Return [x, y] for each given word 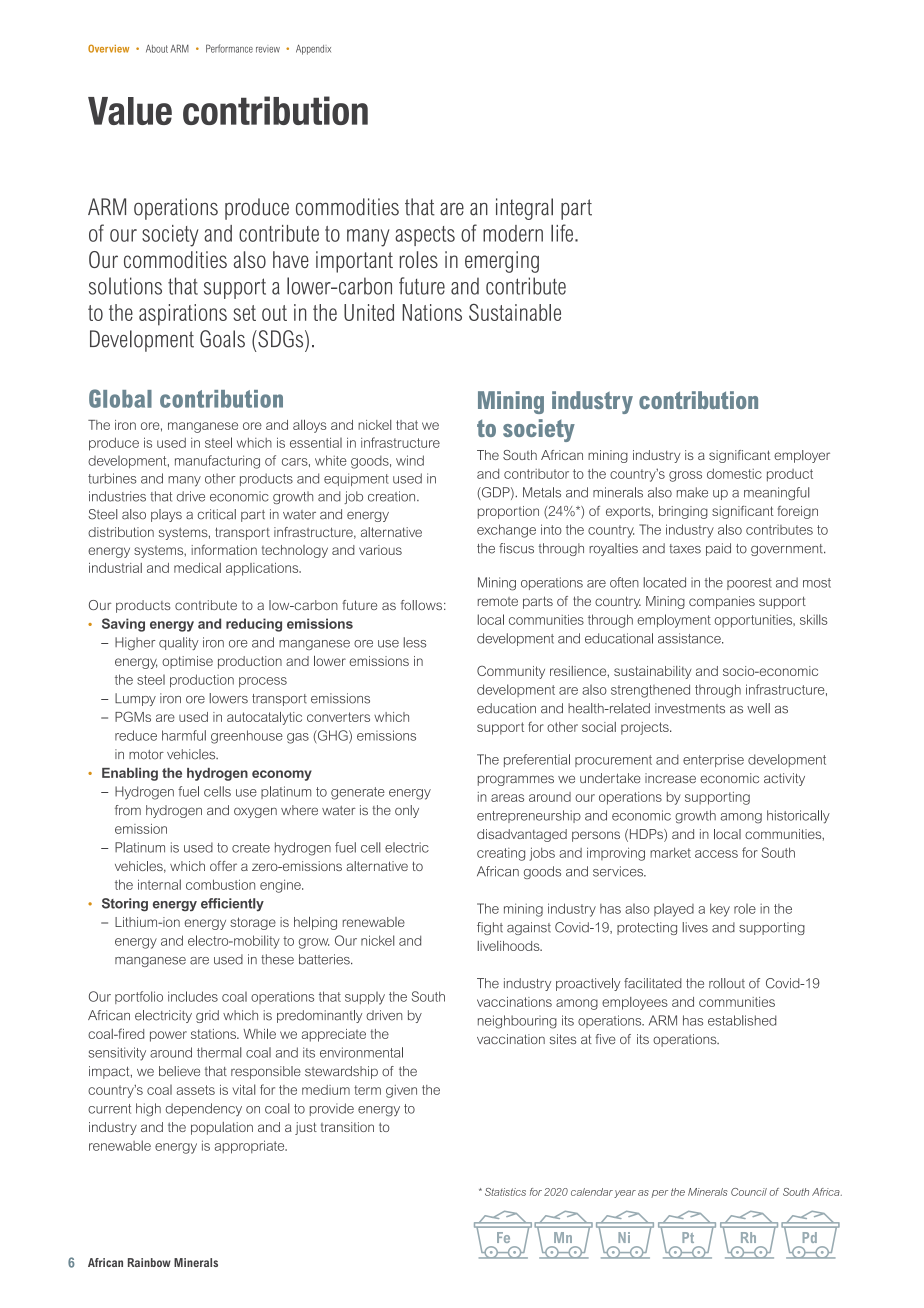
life [562, 233]
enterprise [713, 760]
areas [507, 798]
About [157, 49]
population [222, 1128]
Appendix [313, 50]
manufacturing [217, 462]
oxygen [255, 812]
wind [410, 460]
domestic [734, 473]
